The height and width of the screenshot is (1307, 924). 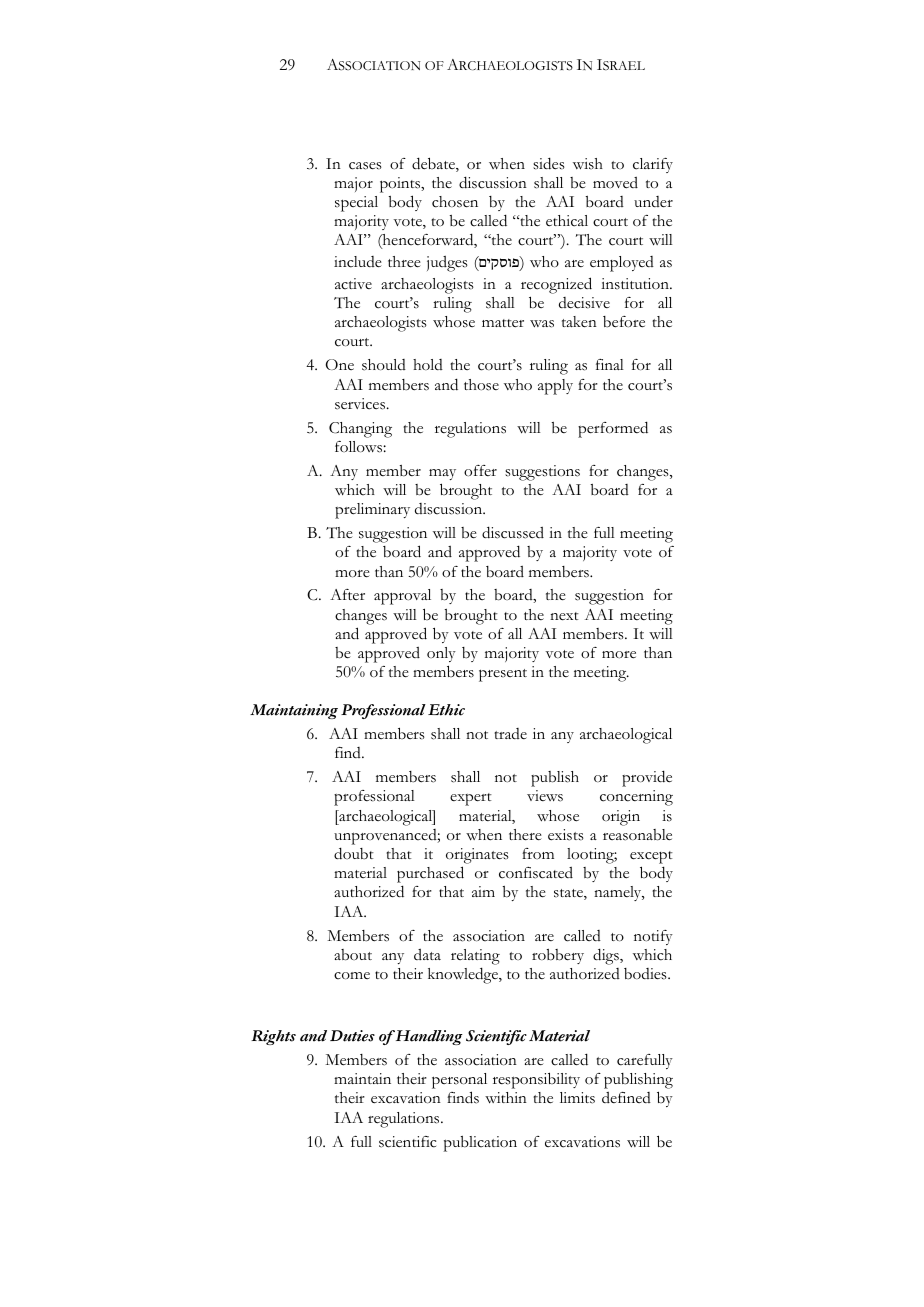 I want to click on After, so click(x=347, y=594).
